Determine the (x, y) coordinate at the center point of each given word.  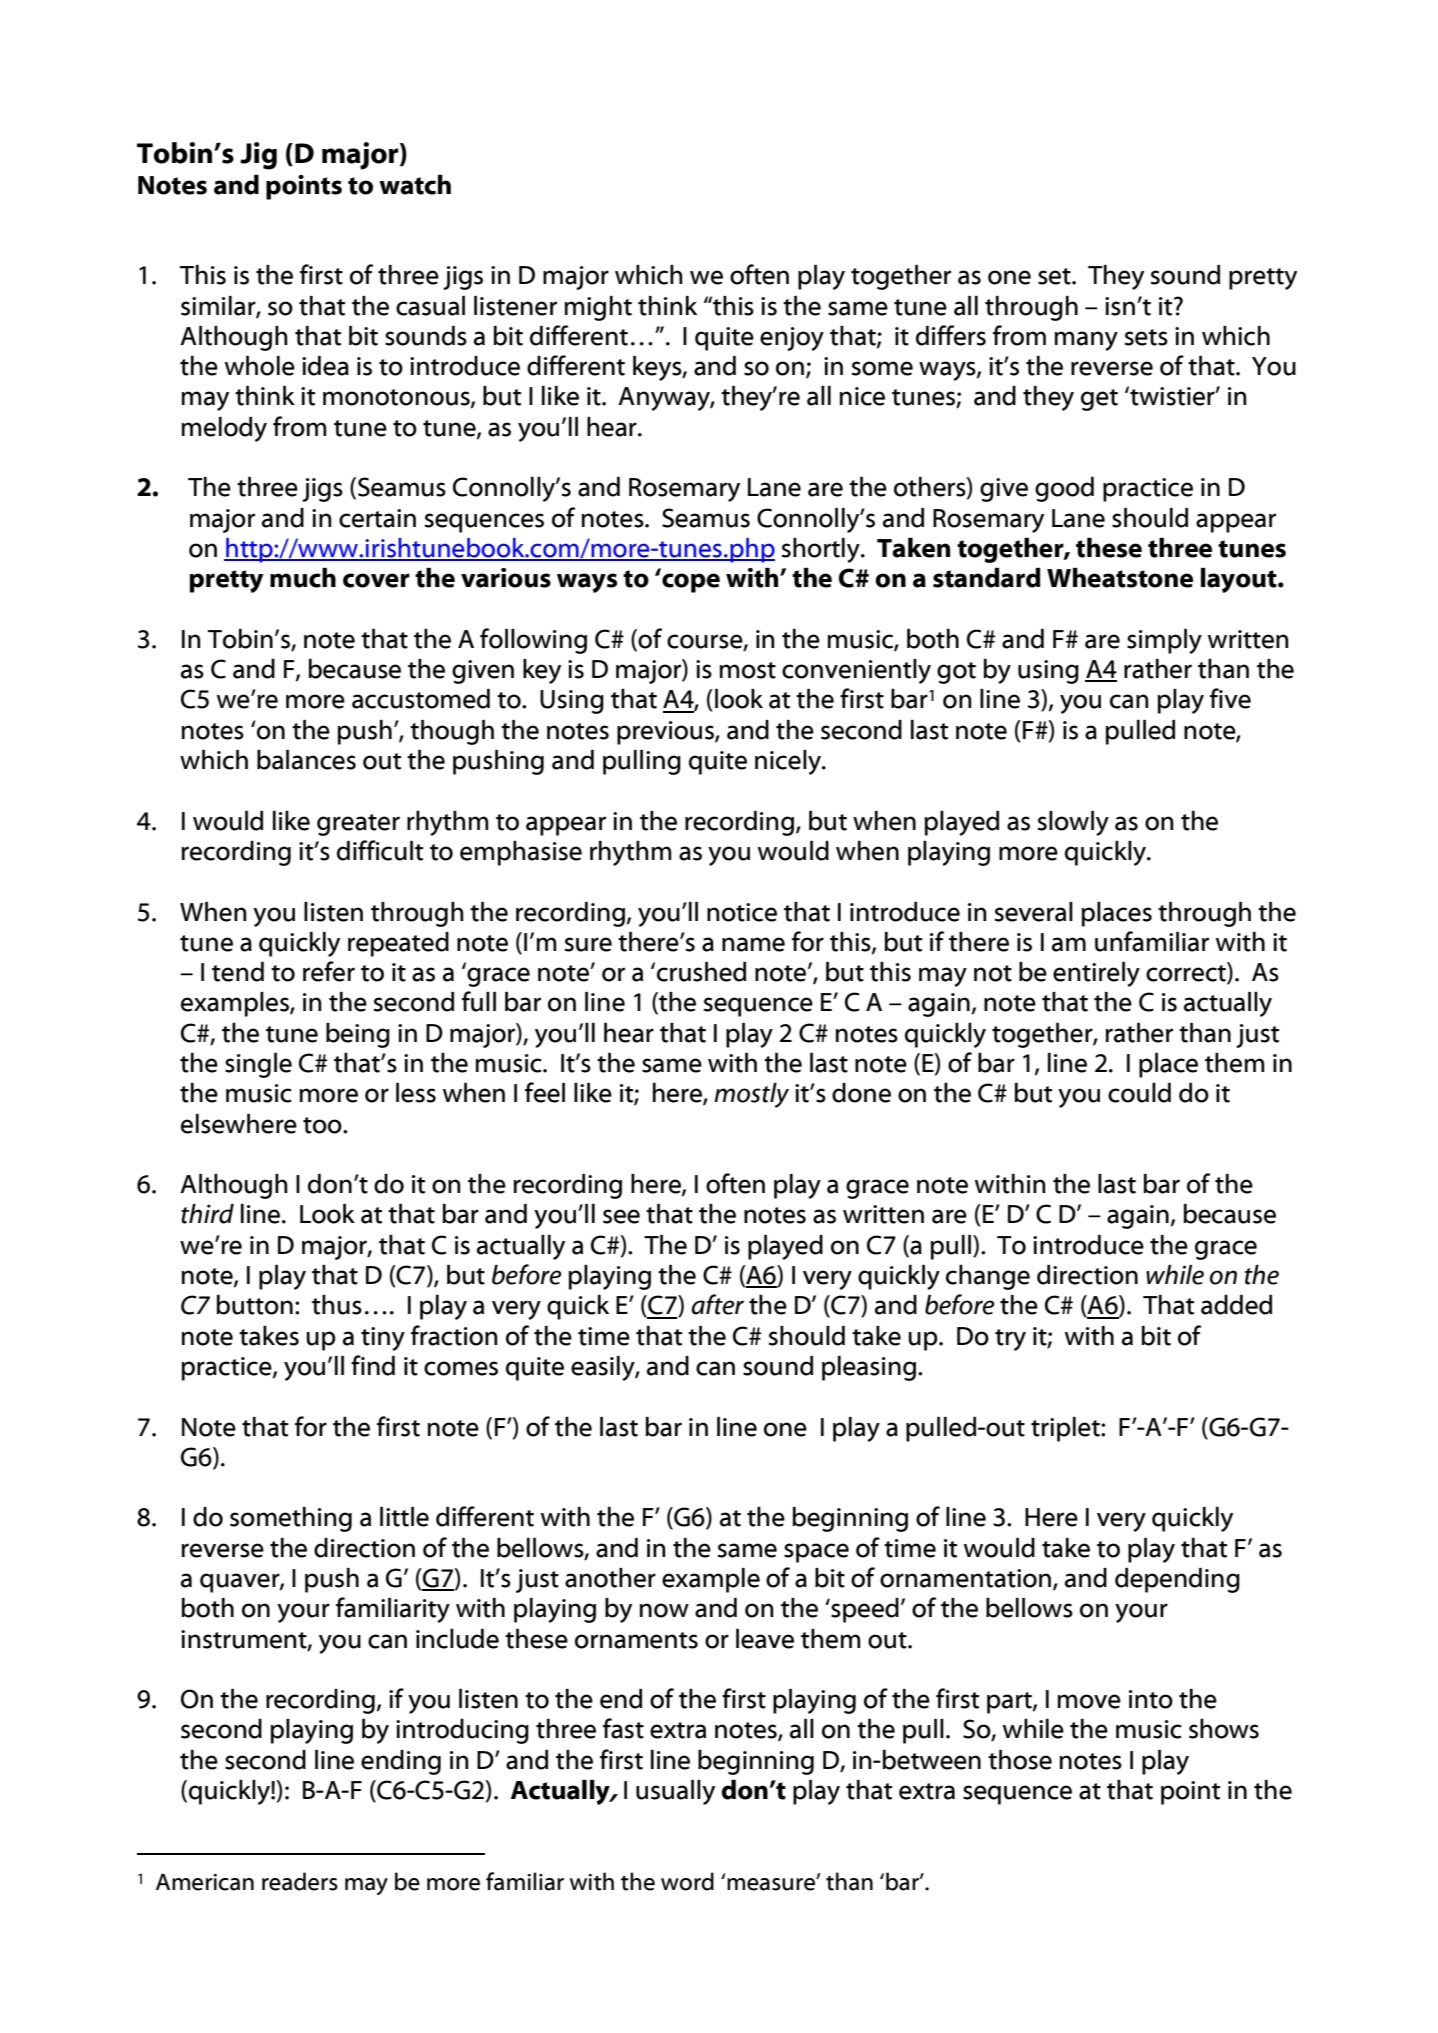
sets (1146, 337)
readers (300, 1881)
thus (337, 1305)
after (717, 1304)
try (1010, 1340)
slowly (1073, 823)
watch (415, 185)
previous (666, 733)
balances (306, 760)
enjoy (792, 339)
